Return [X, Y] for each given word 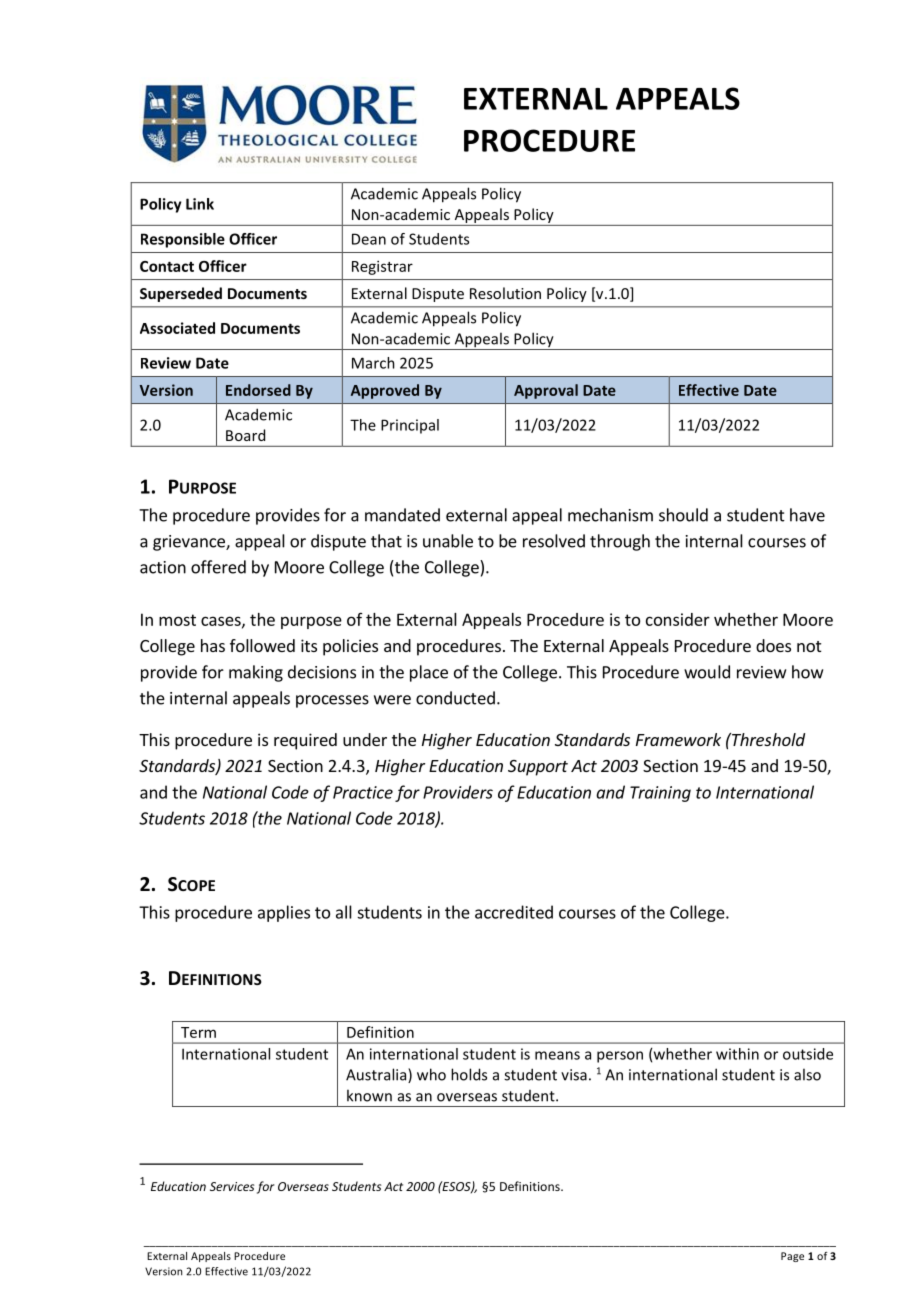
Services [232, 1186]
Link [200, 204]
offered [218, 567]
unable [448, 541]
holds [469, 1074]
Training [660, 794]
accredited [514, 912]
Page [792, 1257]
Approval [546, 391]
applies [284, 913]
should [683, 515]
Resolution [505, 293]
